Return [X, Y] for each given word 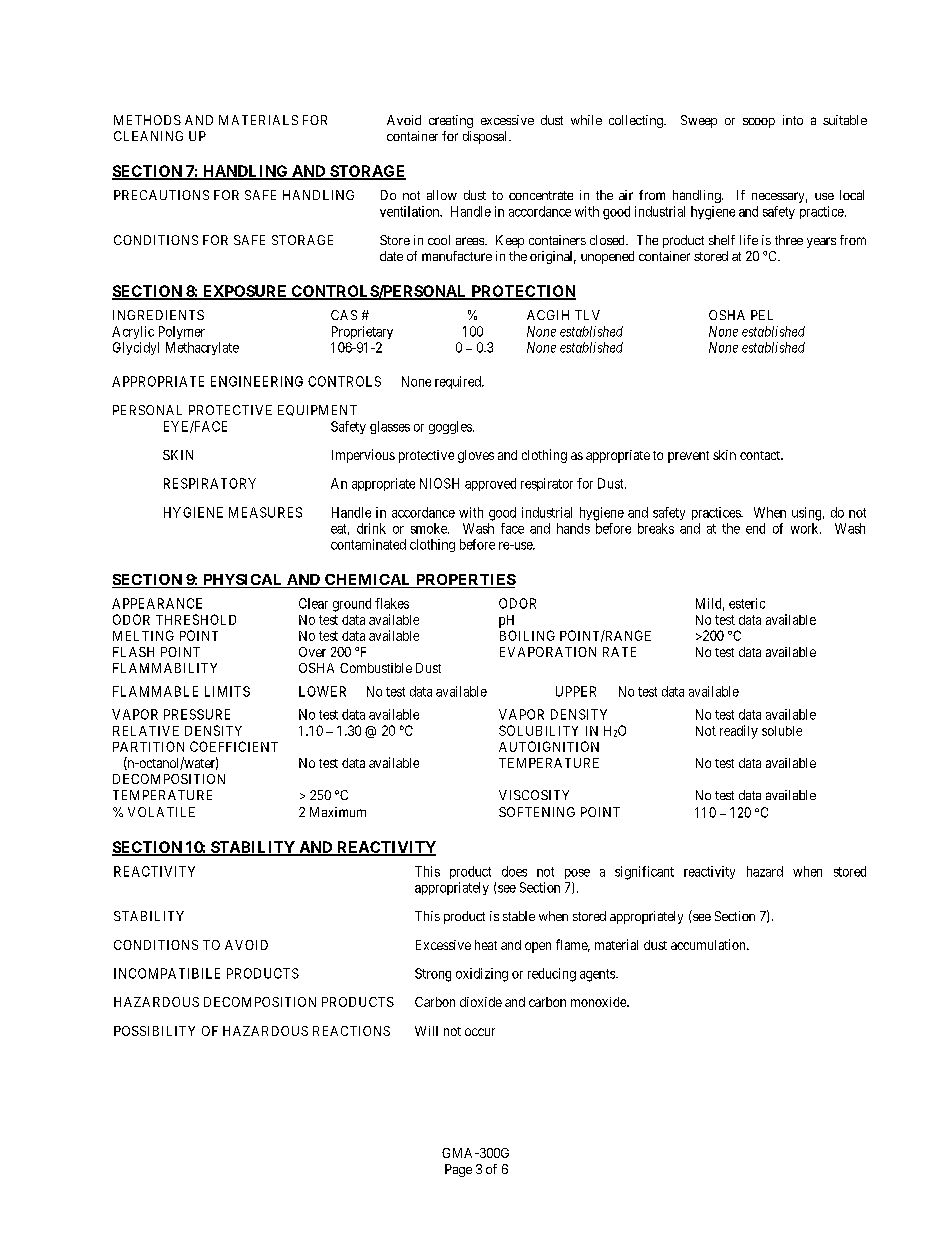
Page [458, 1170]
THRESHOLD [196, 619]
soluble [782, 731]
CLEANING [148, 136]
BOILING [527, 635]
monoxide [599, 1002]
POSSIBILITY [154, 1031]
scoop [759, 123]
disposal [486, 137]
